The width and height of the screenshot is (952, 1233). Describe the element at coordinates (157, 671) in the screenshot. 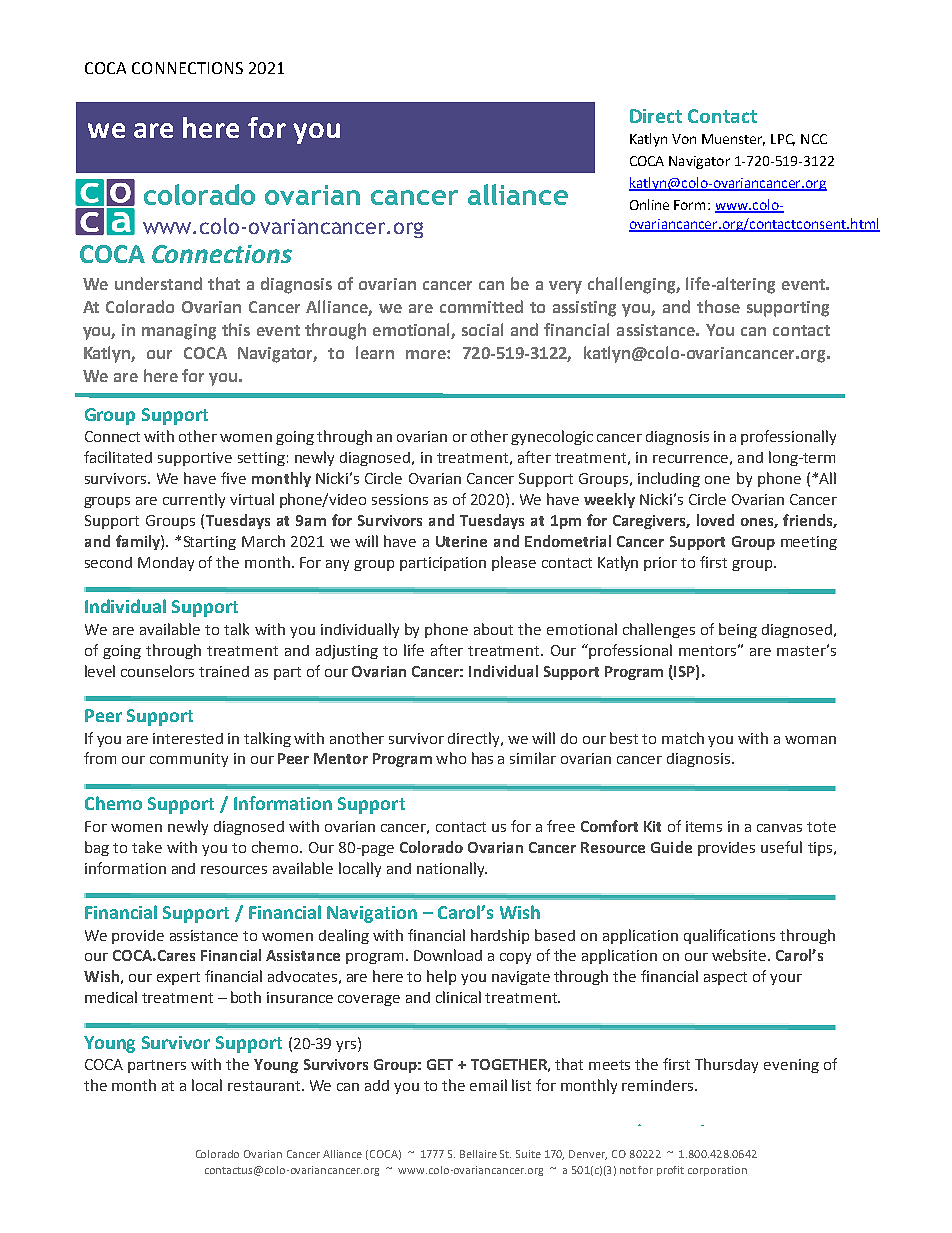

I see `counselors` at that location.
